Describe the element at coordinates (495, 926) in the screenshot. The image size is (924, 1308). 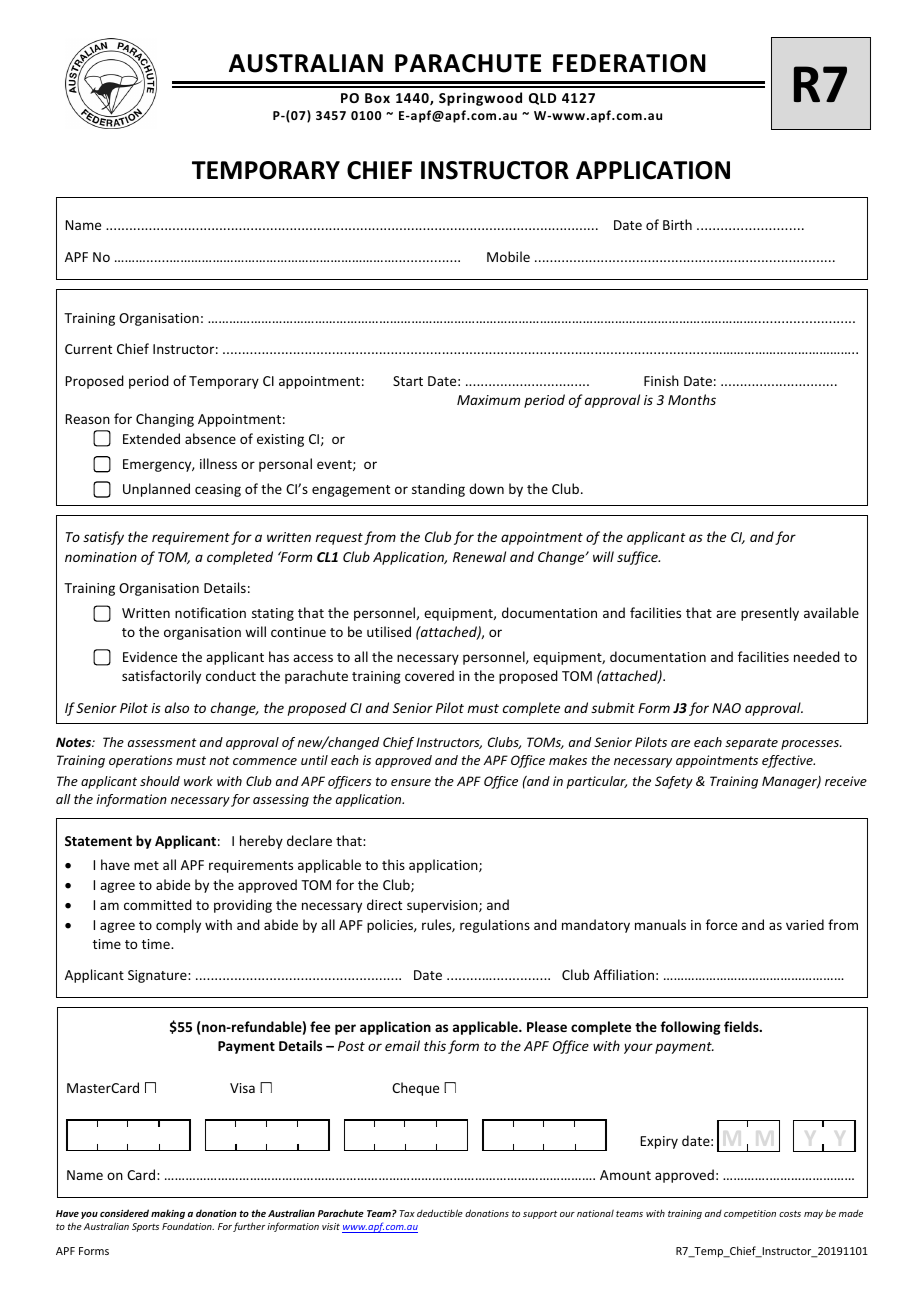
I see `regulations` at that location.
